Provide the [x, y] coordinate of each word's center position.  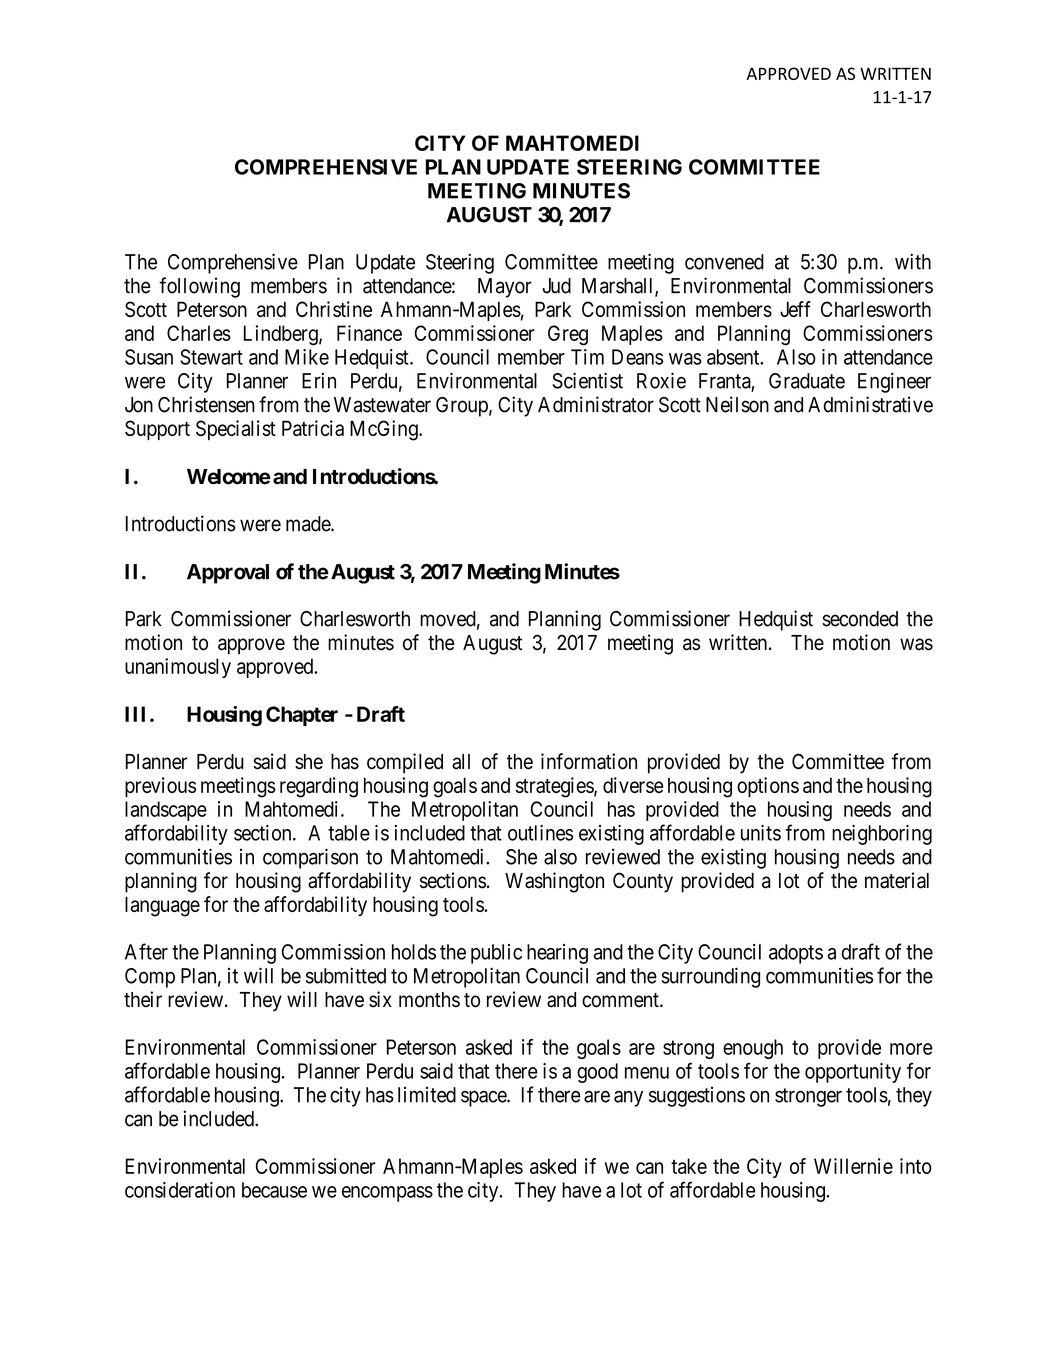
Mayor [505, 288]
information [589, 761]
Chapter [302, 716]
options [768, 787]
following [199, 287]
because [274, 1190]
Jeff [795, 309]
